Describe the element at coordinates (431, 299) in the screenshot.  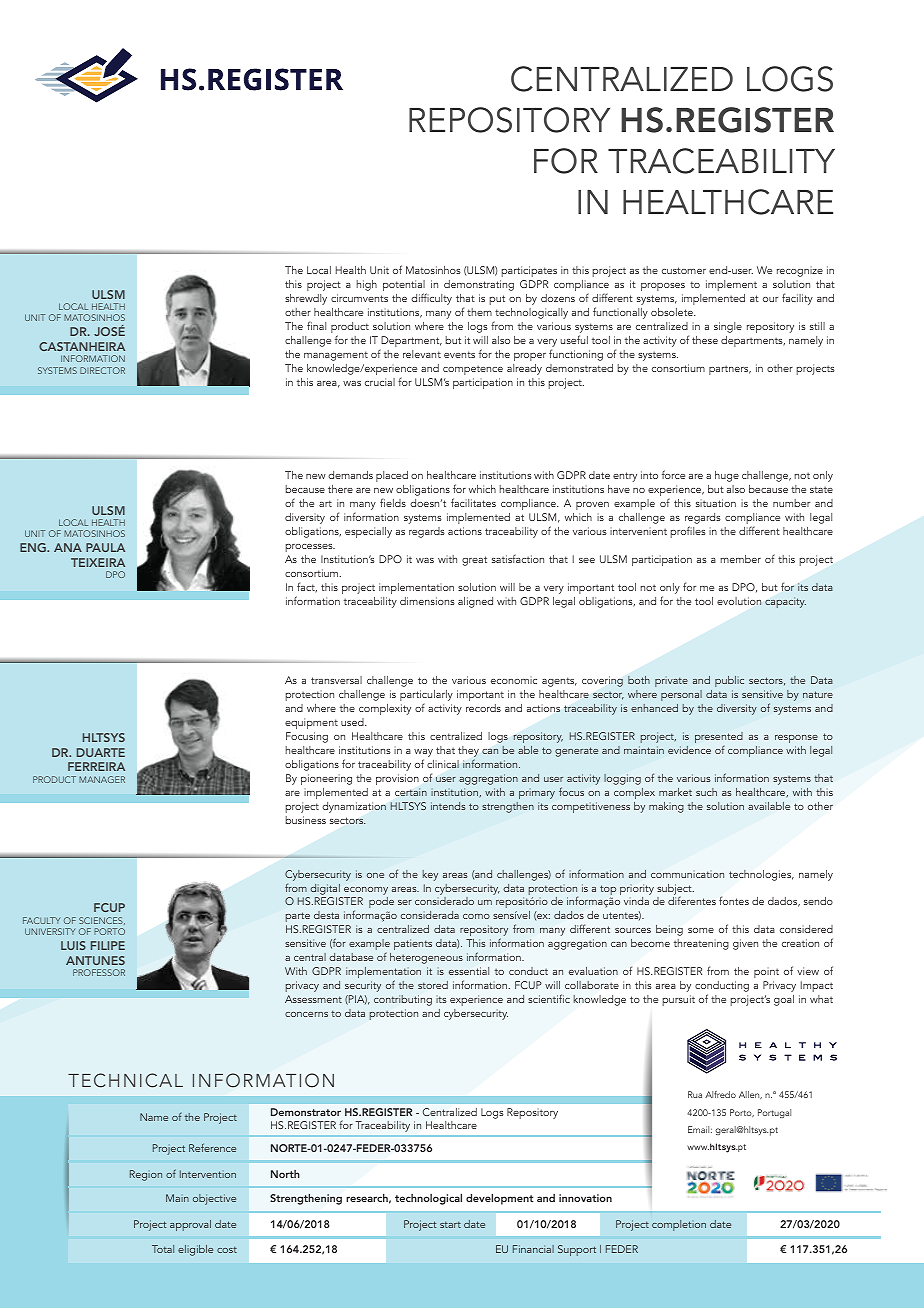
I see `difficulty` at that location.
